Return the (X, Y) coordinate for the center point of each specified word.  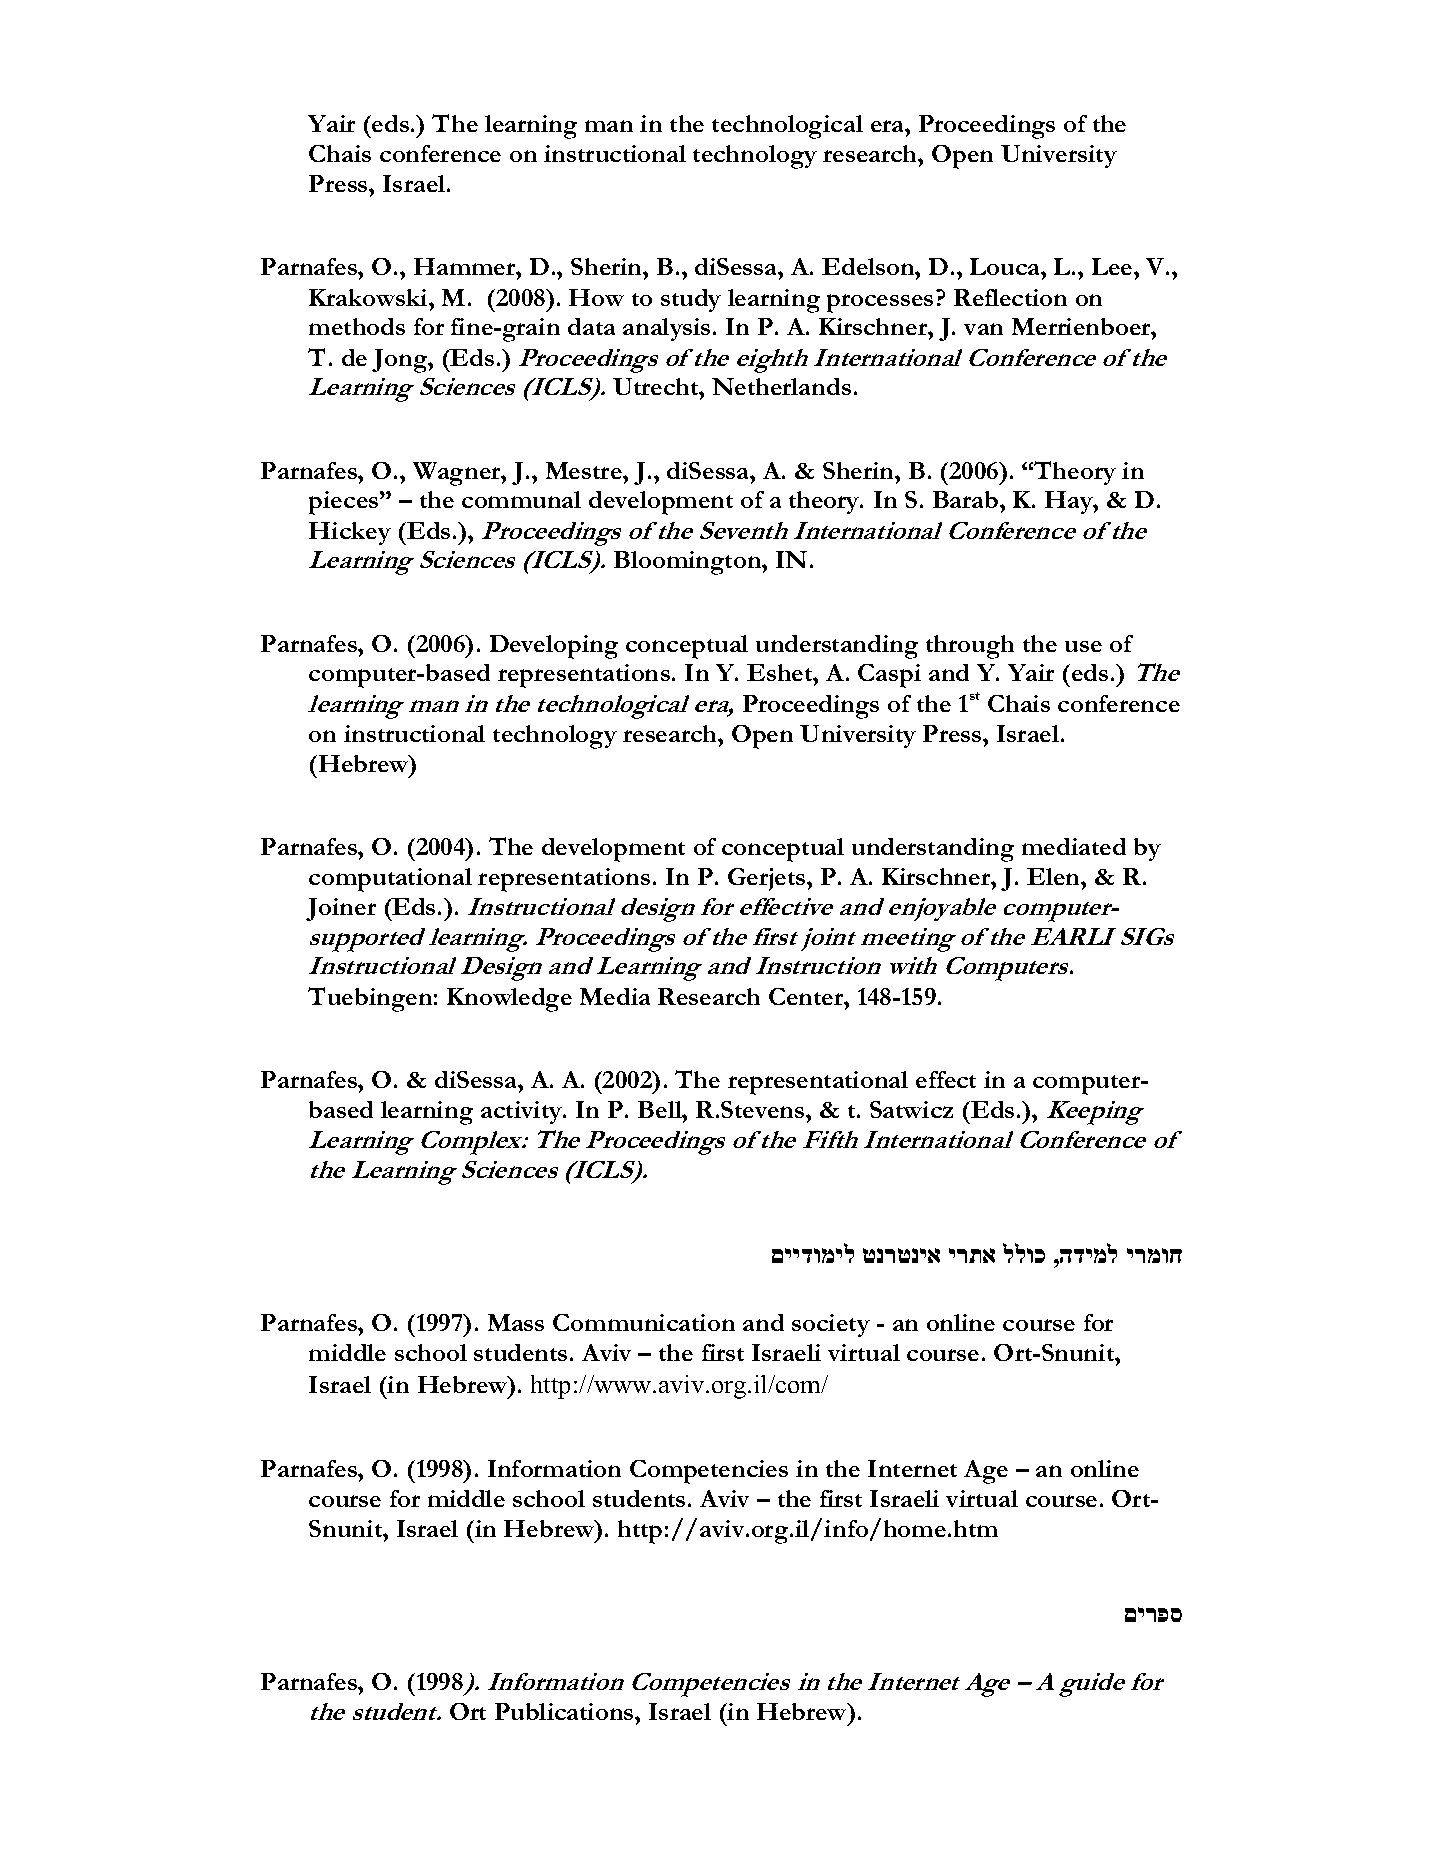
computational (390, 880)
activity (523, 1112)
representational (818, 1083)
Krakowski (369, 297)
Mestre (585, 470)
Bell (661, 1109)
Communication (644, 1322)
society (831, 1325)
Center (807, 996)
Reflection (1010, 297)
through (970, 647)
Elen (1055, 876)
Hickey (350, 533)
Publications (565, 1711)
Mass (516, 1322)
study (691, 300)
